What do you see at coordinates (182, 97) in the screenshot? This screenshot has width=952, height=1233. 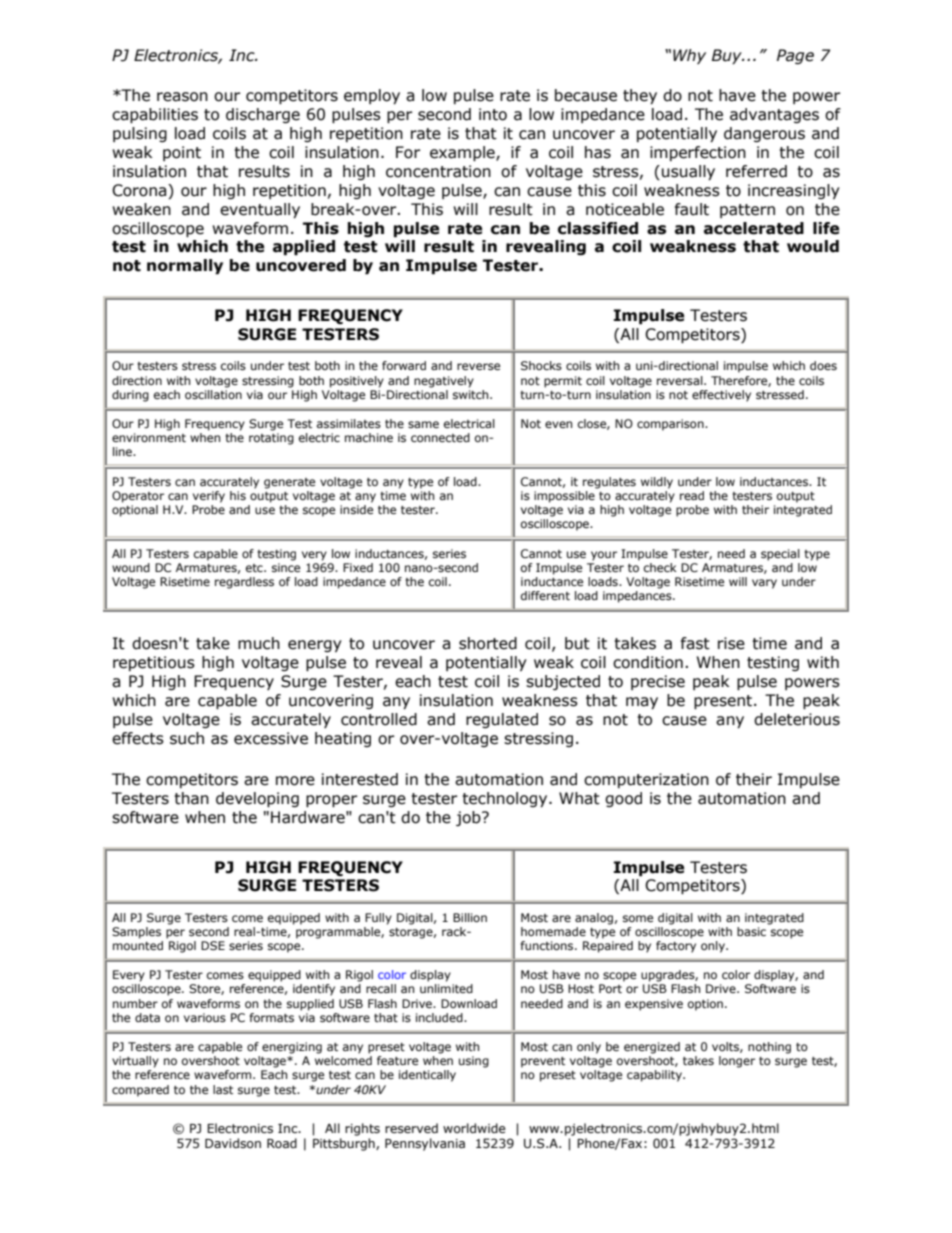 I see `reason` at bounding box center [182, 97].
